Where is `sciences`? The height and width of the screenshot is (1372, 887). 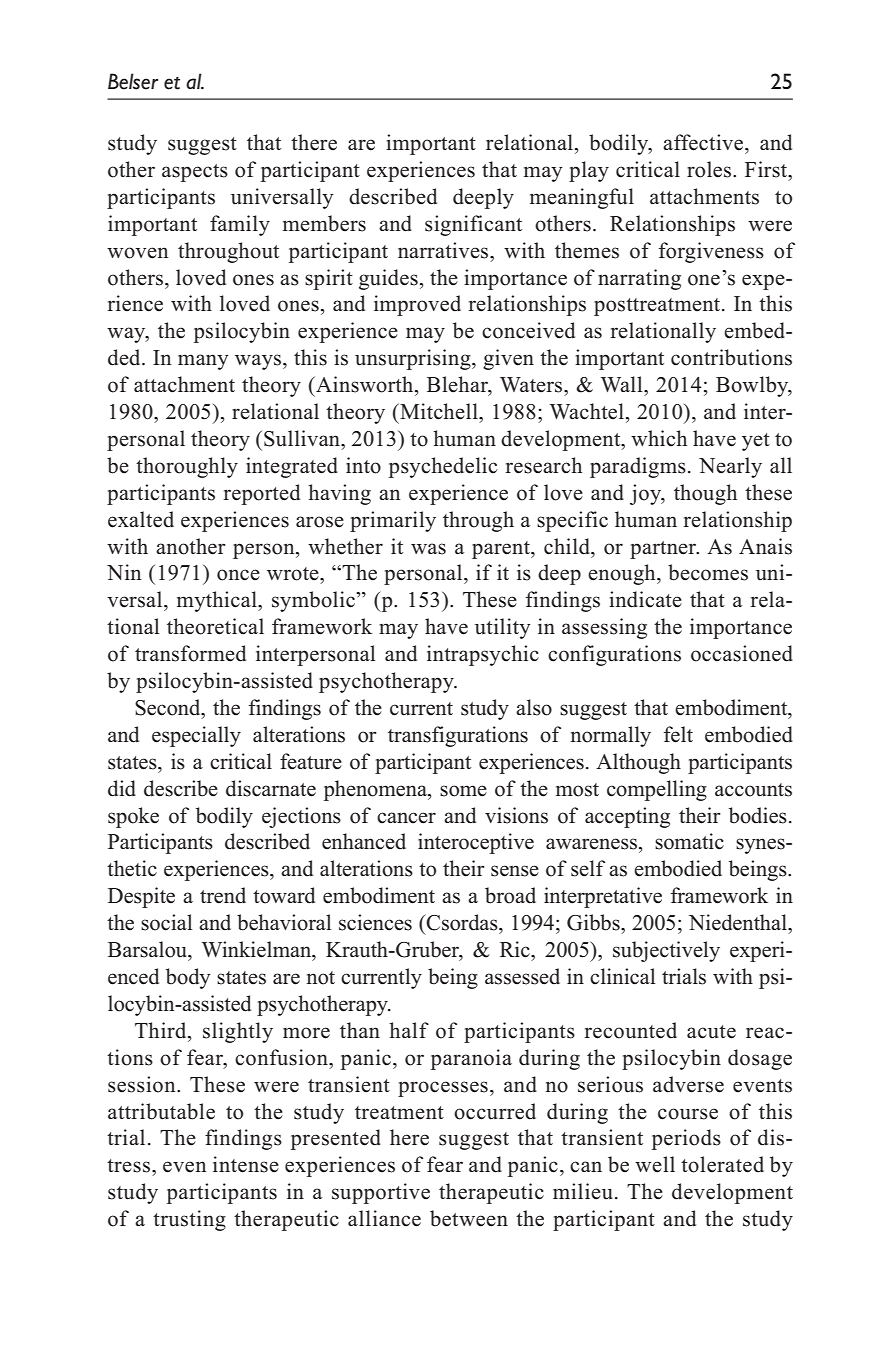
sciences is located at coordinates (375, 922).
